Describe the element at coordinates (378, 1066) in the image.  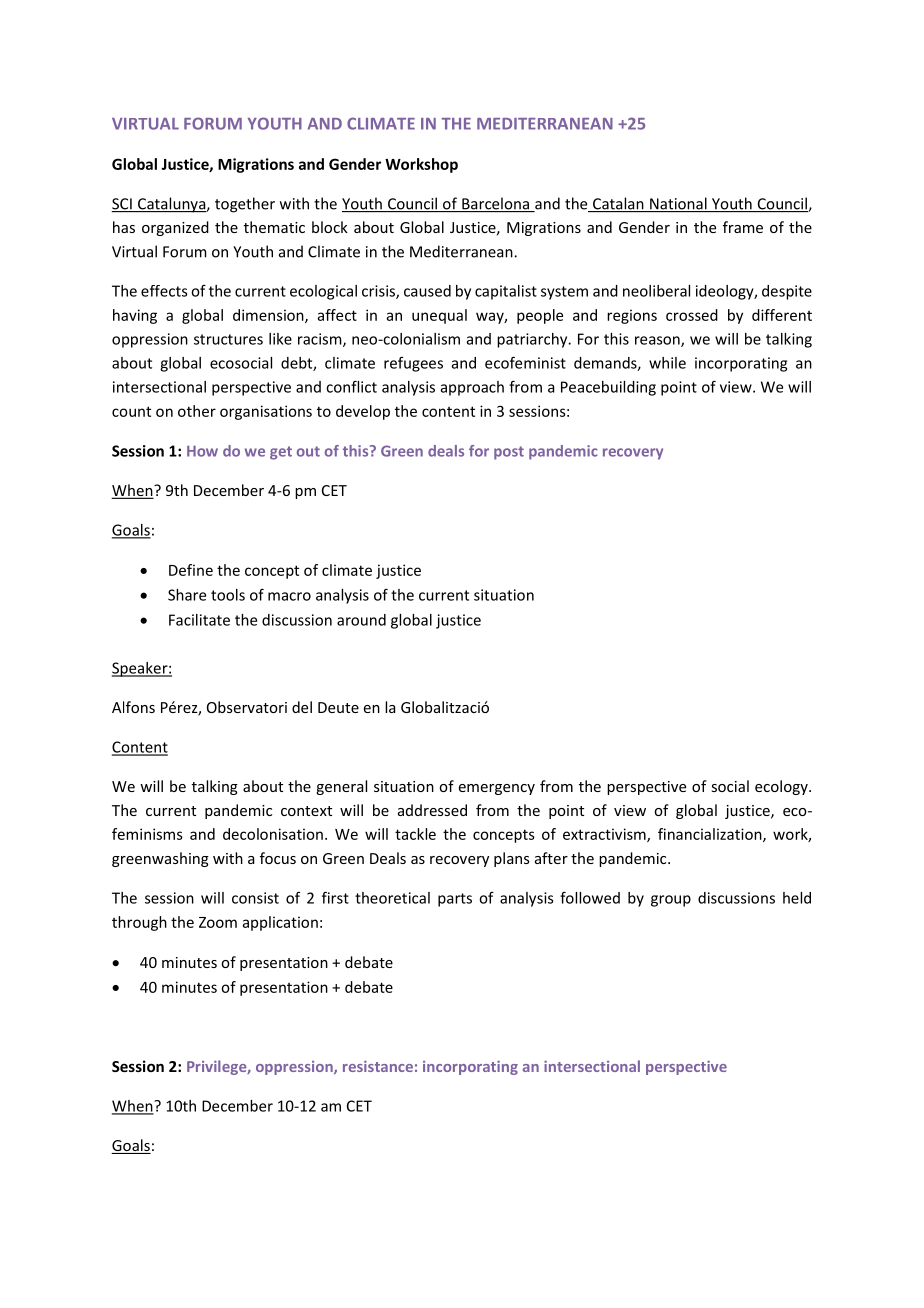
I see `resistance` at that location.
